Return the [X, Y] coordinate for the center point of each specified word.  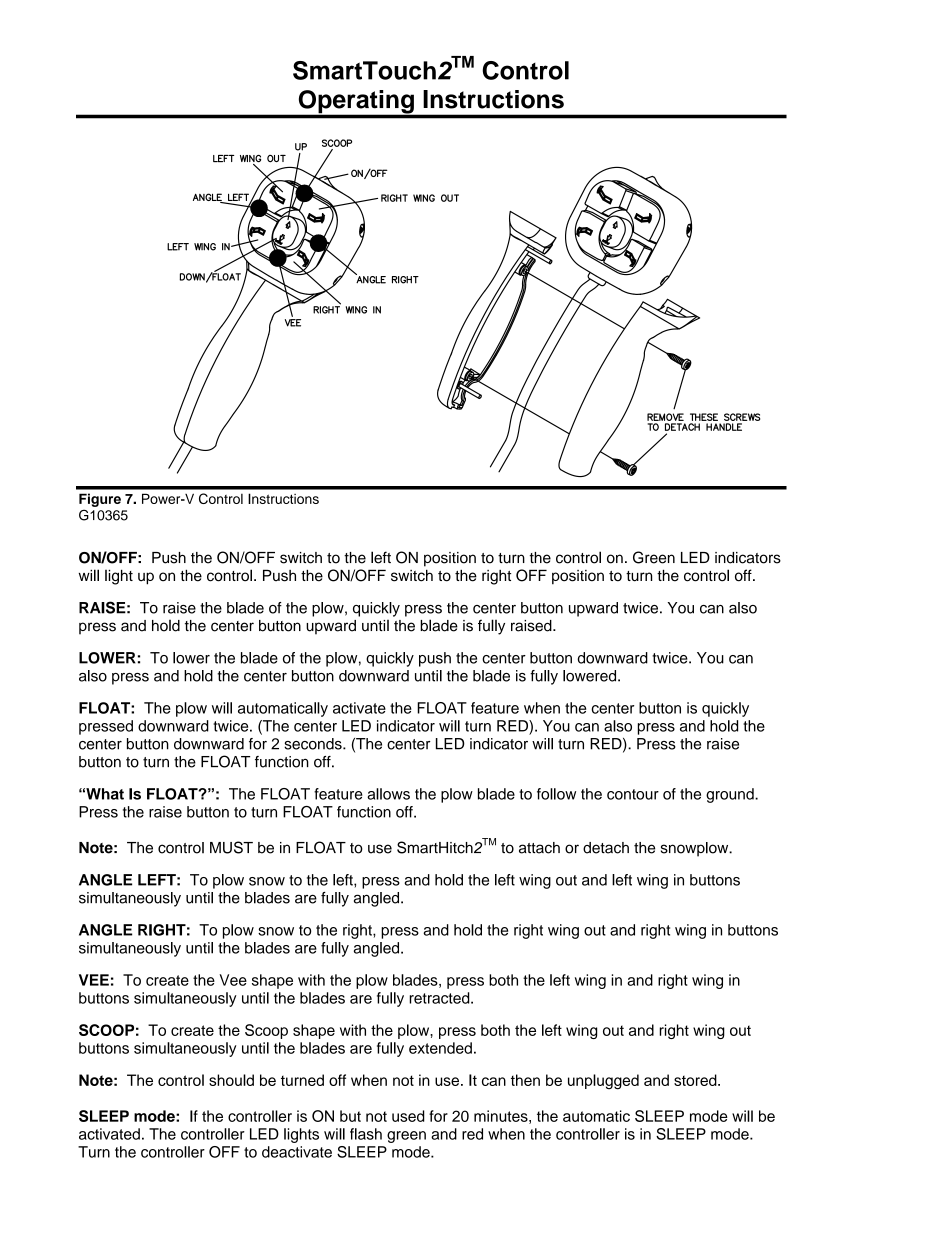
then [525, 1080]
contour [633, 794]
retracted [440, 998]
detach [606, 848]
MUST [231, 847]
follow [556, 794]
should [231, 1080]
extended [440, 1048]
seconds [314, 744]
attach [539, 848]
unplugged [603, 1082]
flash [366, 1134]
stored [696, 1080]
